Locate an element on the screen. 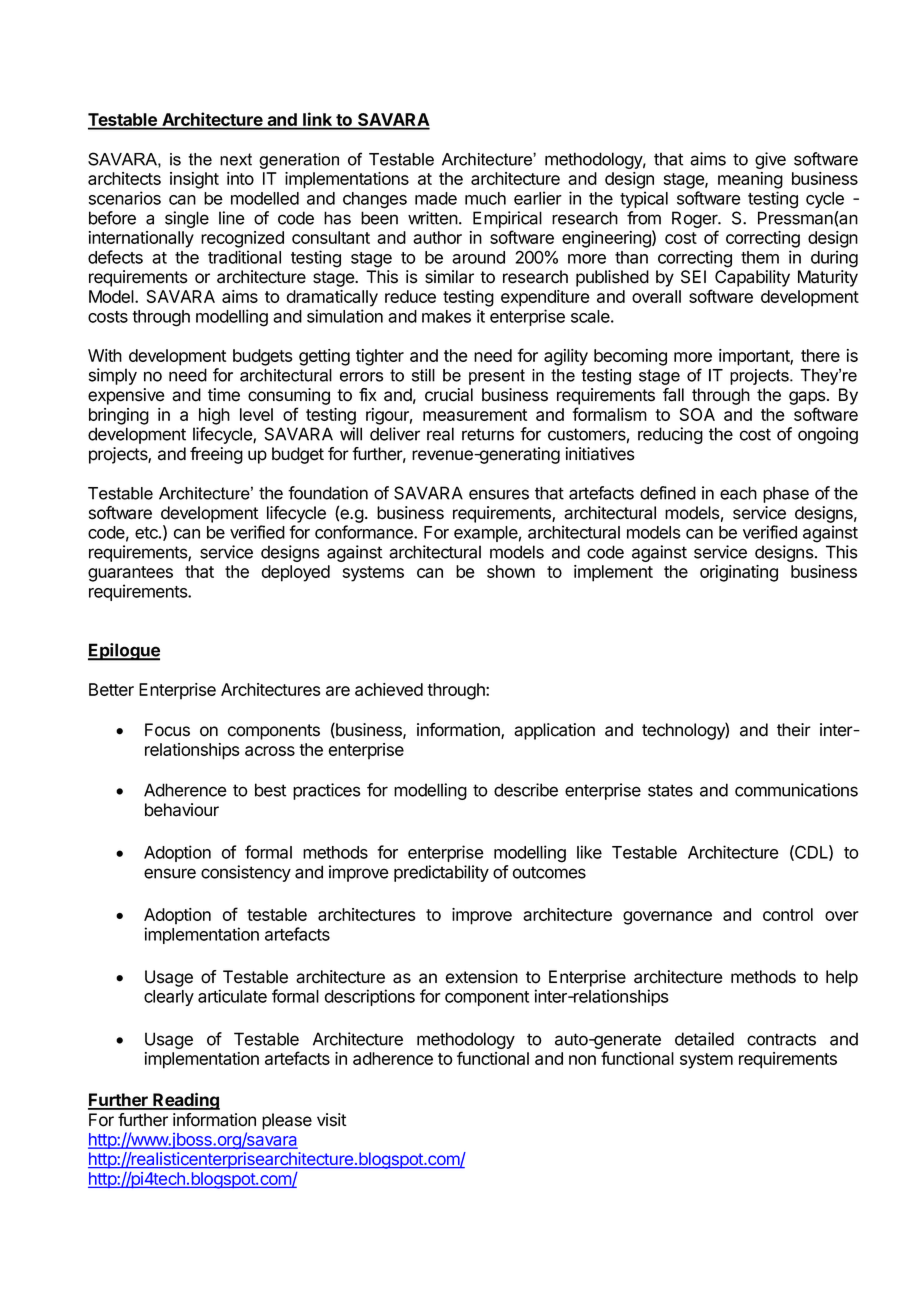 Image resolution: width=924 pixels, height=1308 pixels. predictability is located at coordinates (441, 873).
